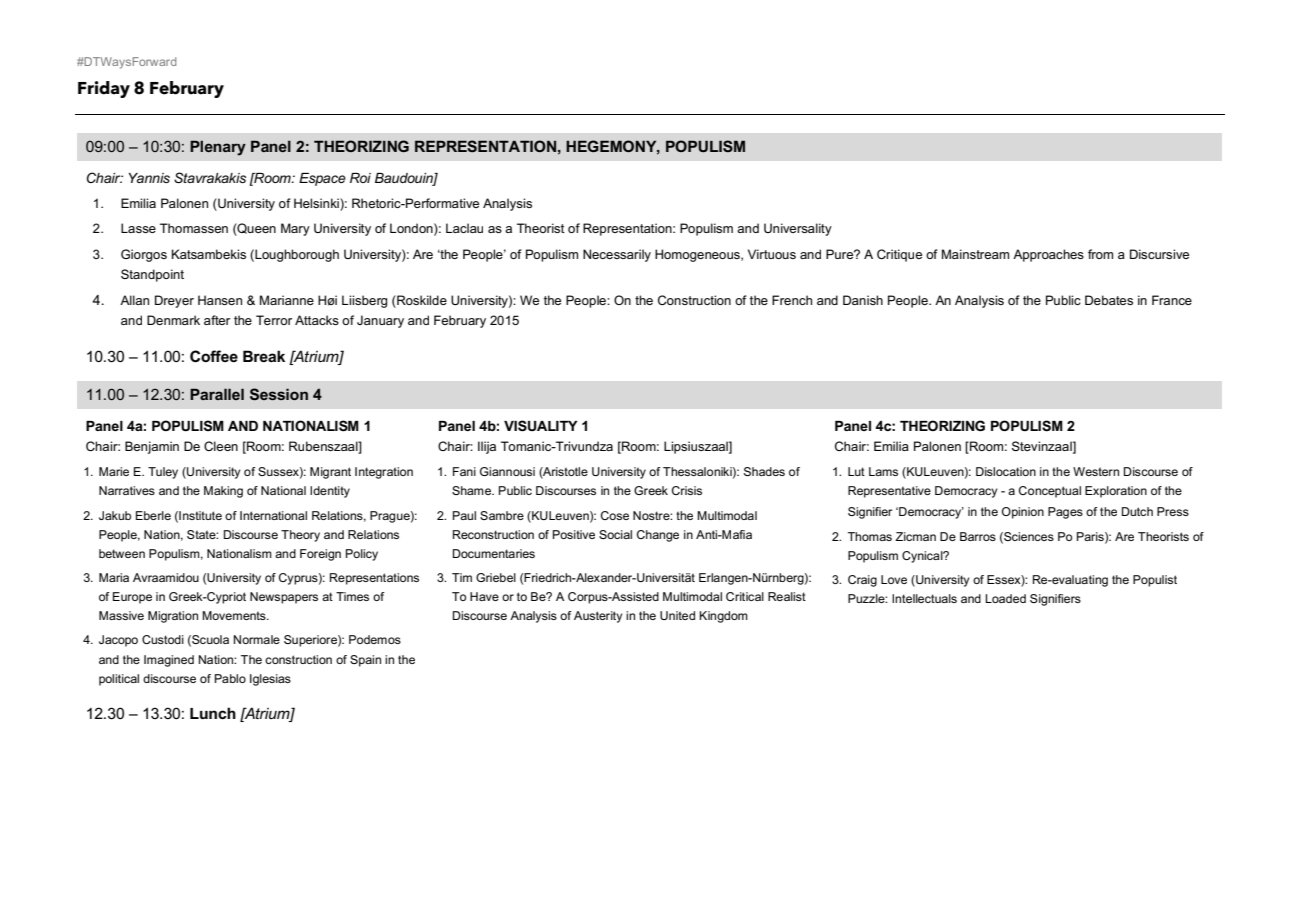  What do you see at coordinates (284, 598) in the screenshot?
I see `Newspapers` at bounding box center [284, 598].
